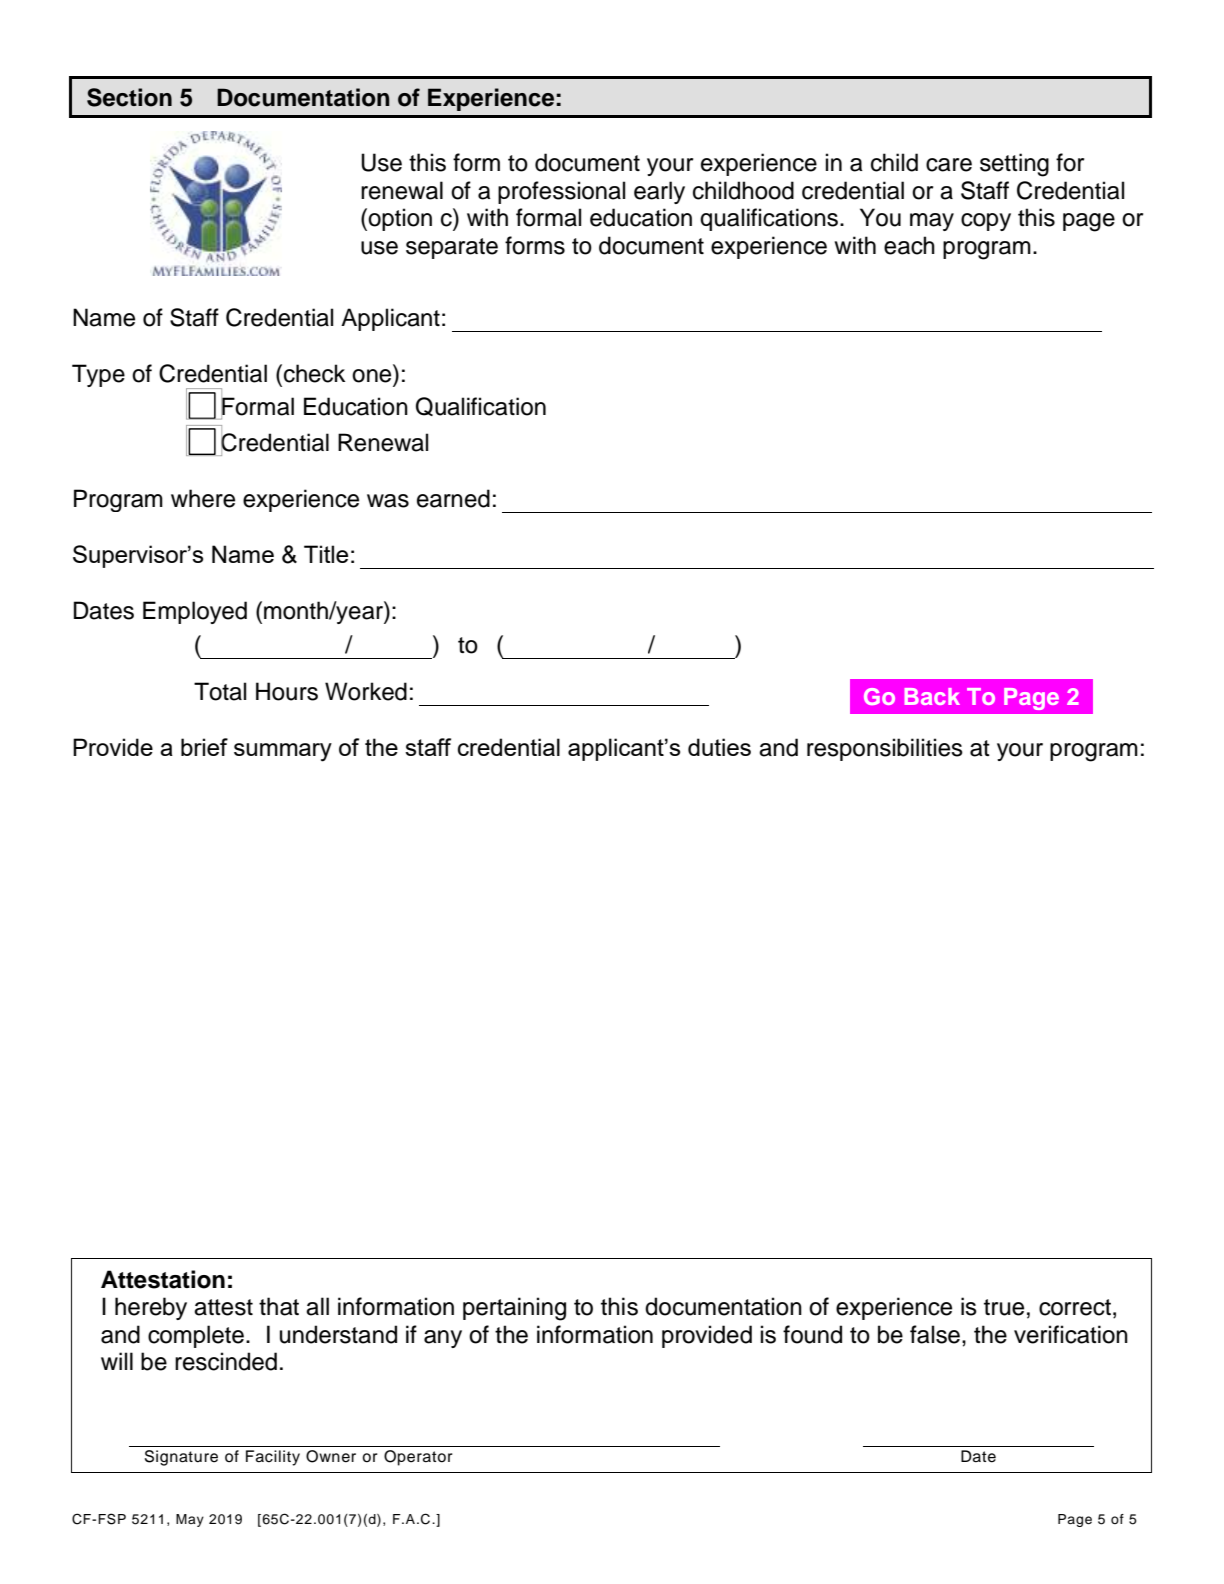 The image size is (1224, 1584). What do you see at coordinates (514, 1309) in the screenshot?
I see `pertaining` at bounding box center [514, 1309].
